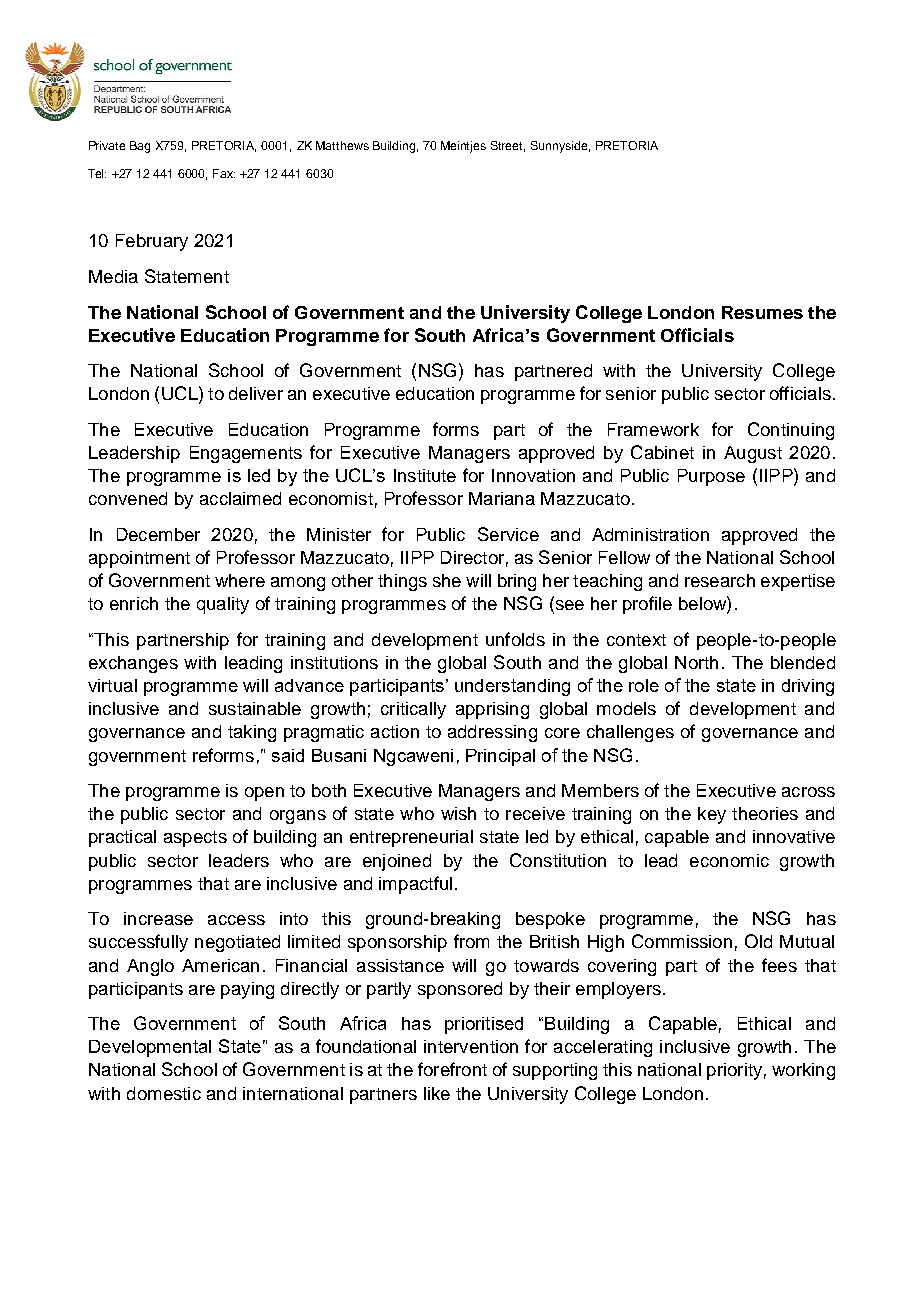 This screenshot has height=1308, width=924. What do you see at coordinates (224, 173) in the screenshot?
I see `Fax` at bounding box center [224, 173].
